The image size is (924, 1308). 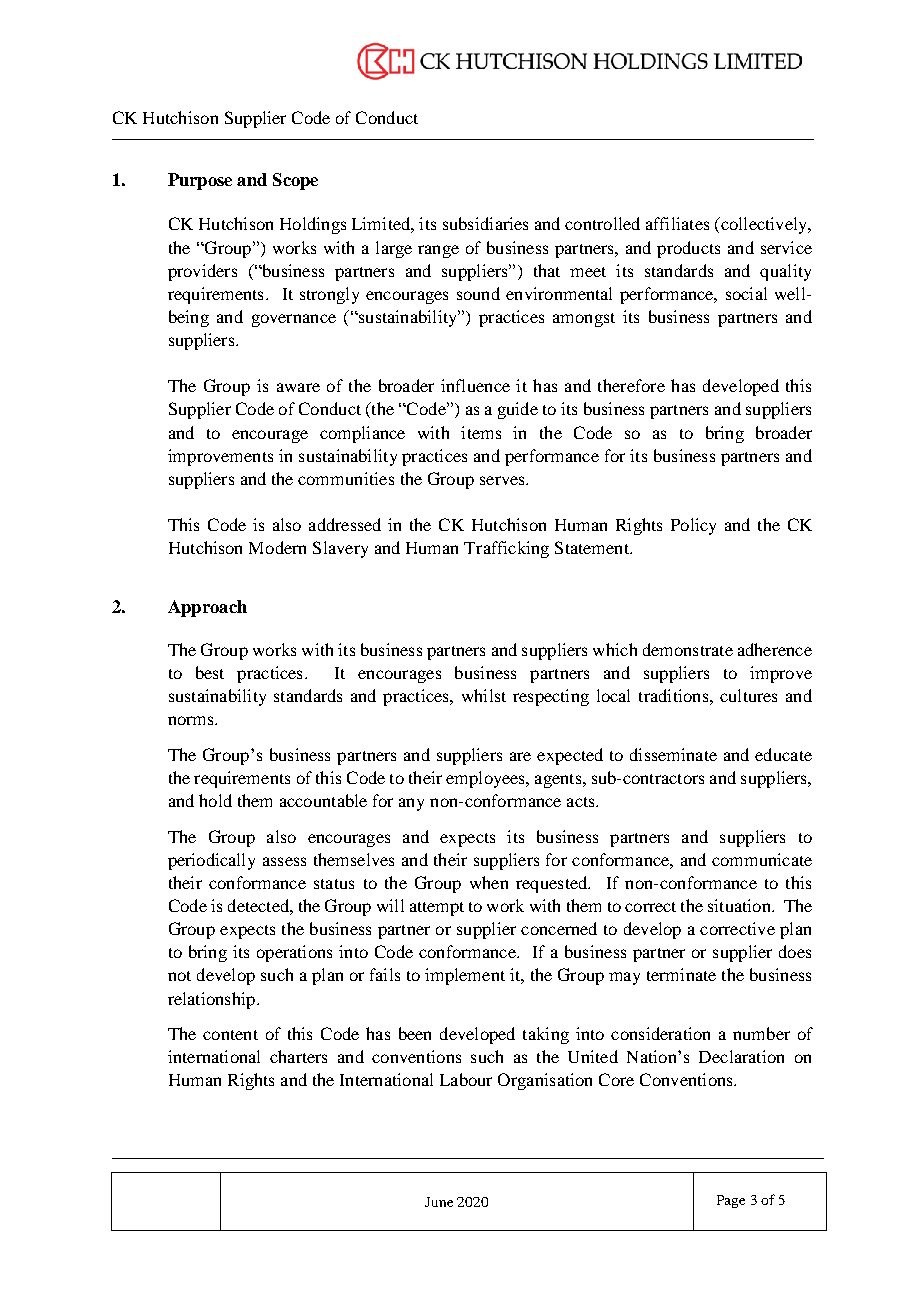 What do you see at coordinates (211, 1000) in the image?
I see `relationship` at bounding box center [211, 1000].
